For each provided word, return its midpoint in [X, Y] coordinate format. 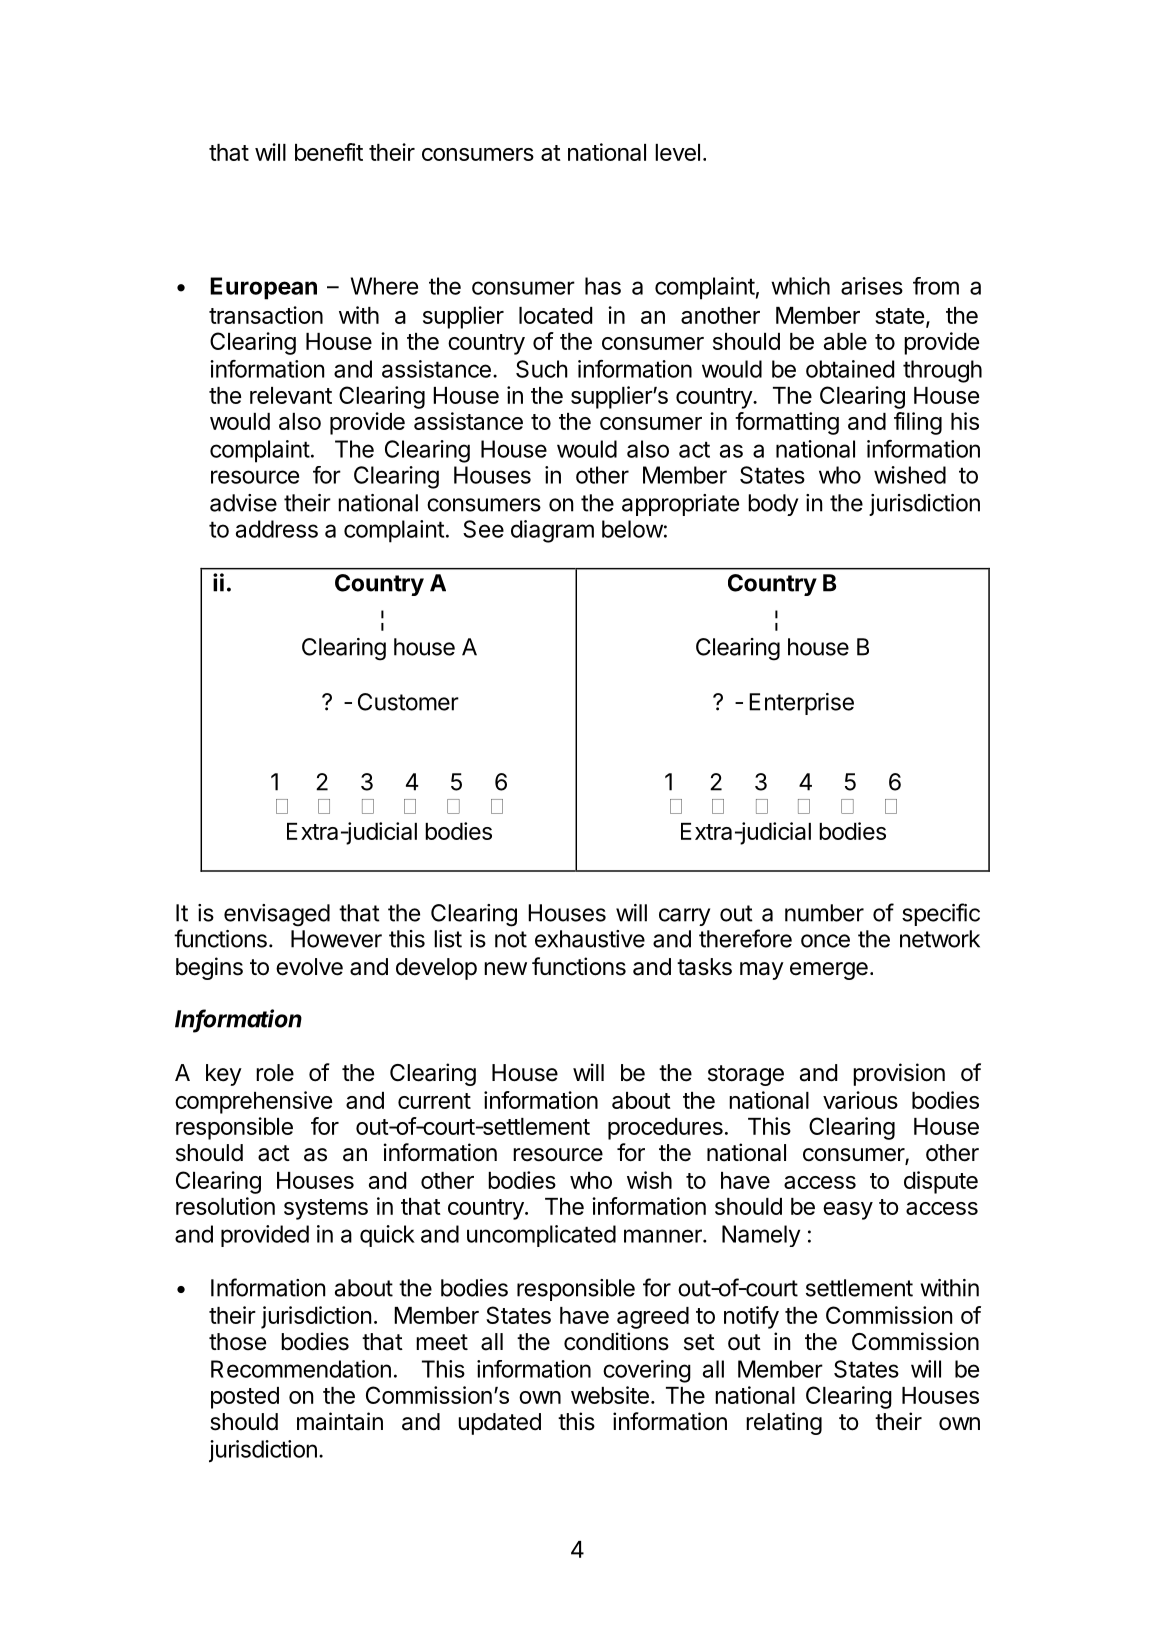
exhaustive [590, 939]
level [677, 152]
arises [872, 286]
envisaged [277, 915]
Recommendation [301, 1369]
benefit [329, 152]
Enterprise [801, 704]
